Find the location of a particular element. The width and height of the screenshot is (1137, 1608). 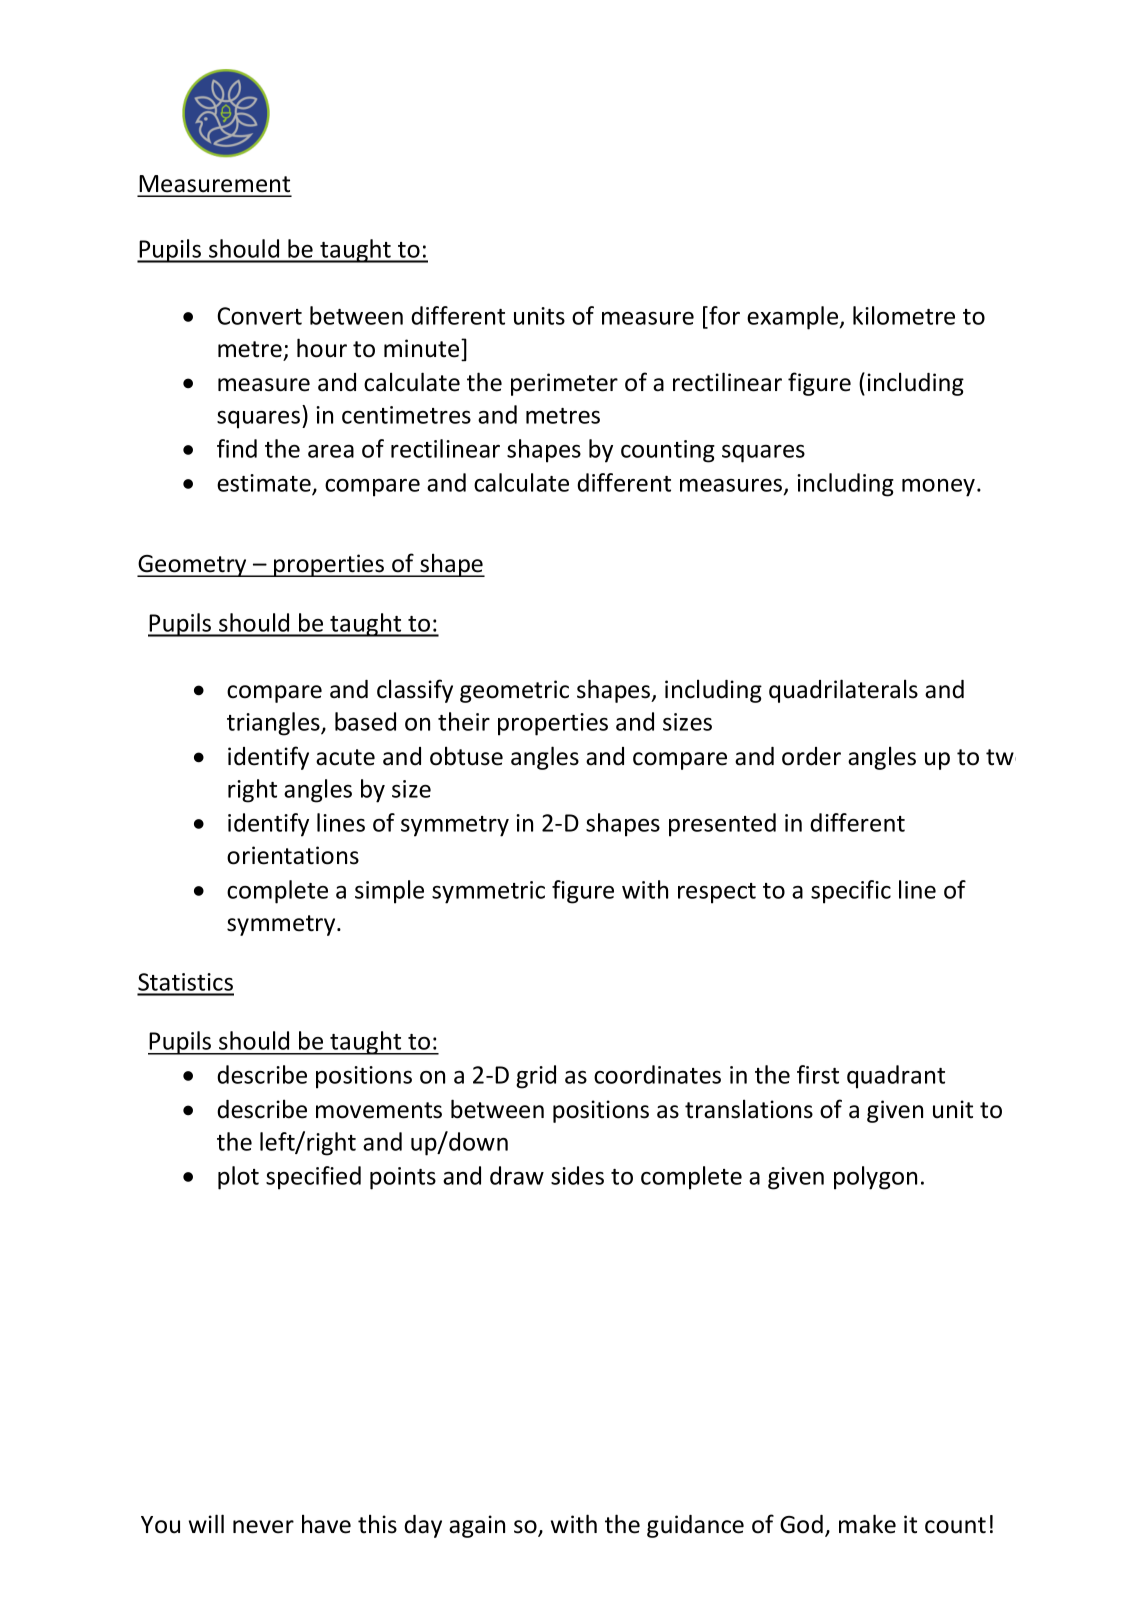

orientations is located at coordinates (293, 855).
